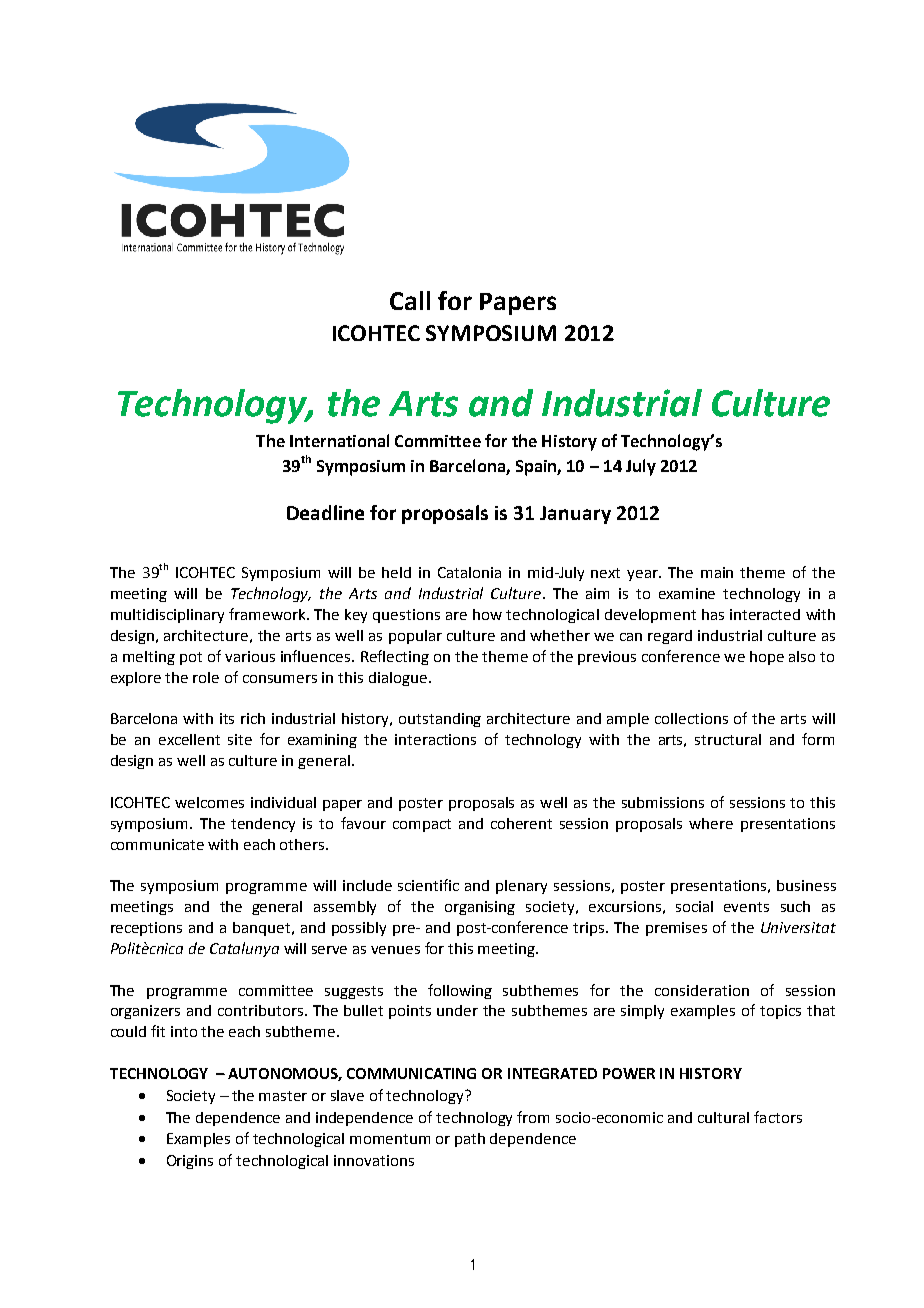 This page has width=924, height=1308. I want to click on cultural, so click(723, 1117).
